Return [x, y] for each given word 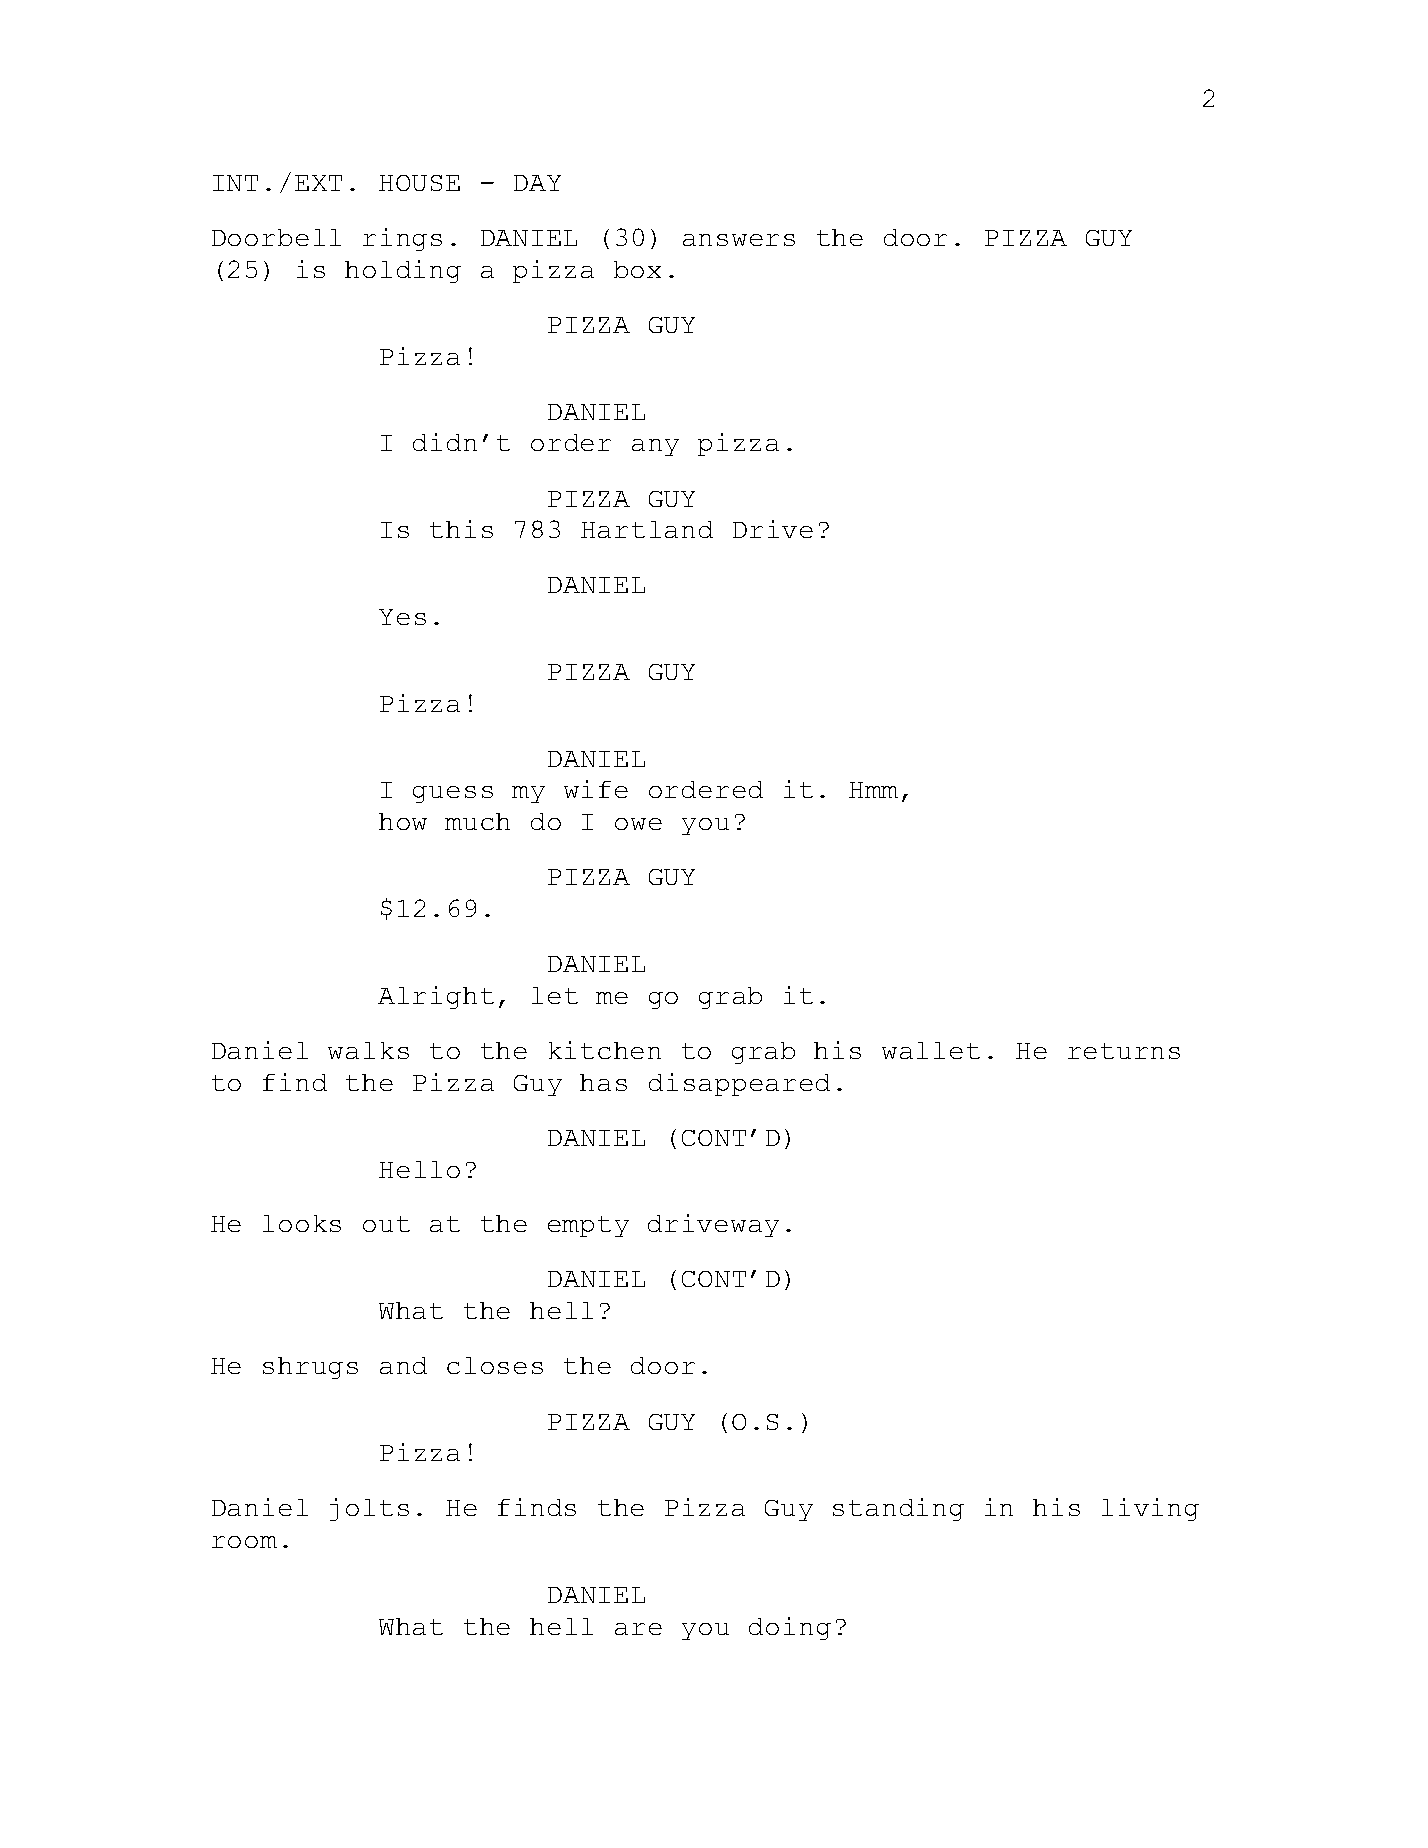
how [403, 821]
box [637, 269]
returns [1124, 1051]
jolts [369, 1509]
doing [790, 1628]
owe [638, 824]
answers [739, 240]
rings [402, 239]
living [1150, 1509]
